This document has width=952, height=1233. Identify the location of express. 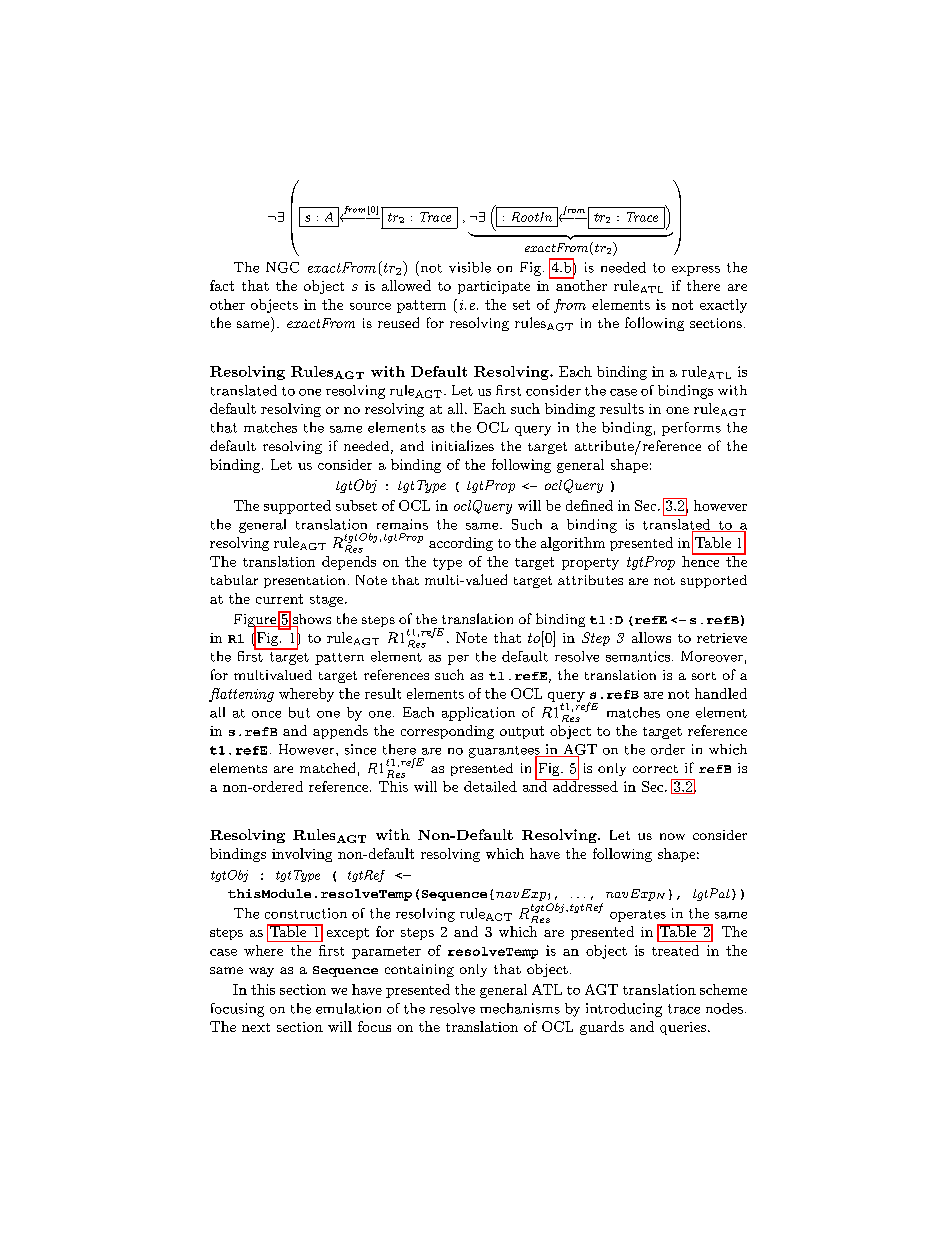
(696, 271).
